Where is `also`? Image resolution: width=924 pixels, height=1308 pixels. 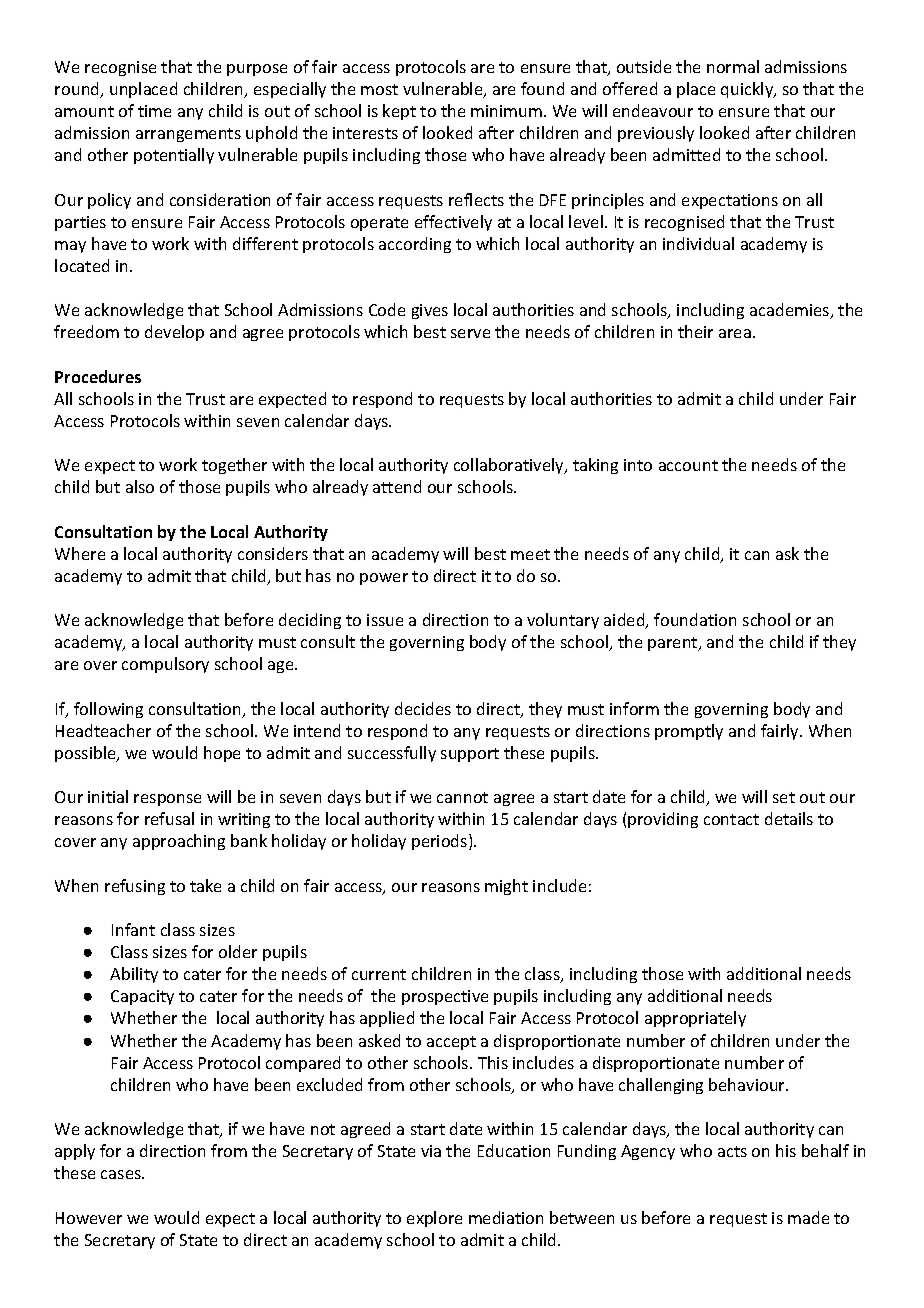
also is located at coordinates (140, 486).
